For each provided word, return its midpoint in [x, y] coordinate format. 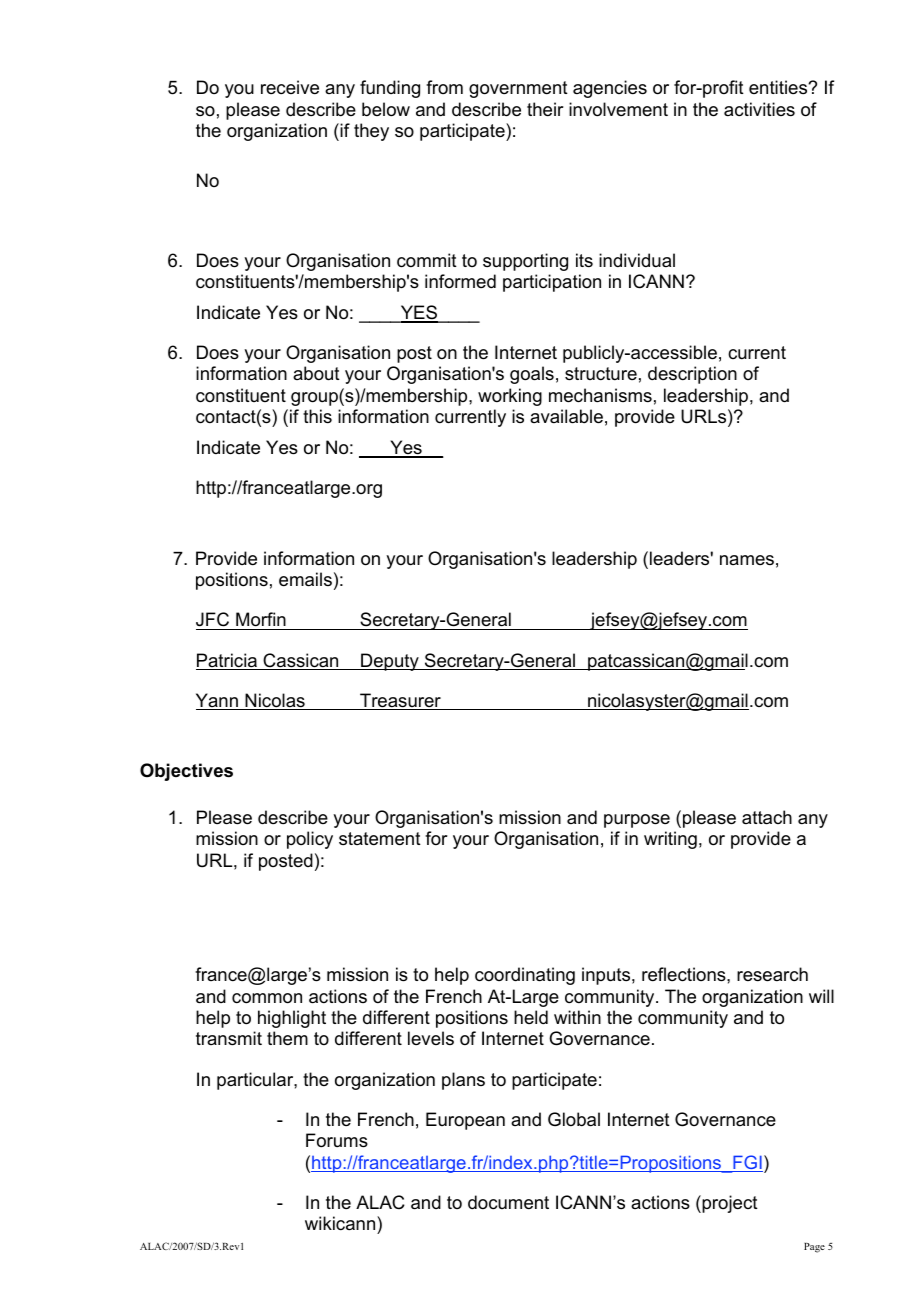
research [772, 974]
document [508, 1202]
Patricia [227, 661]
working [510, 397]
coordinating [525, 976]
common [267, 998]
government [518, 89]
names [747, 560]
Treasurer [400, 701]
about [316, 373]
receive [290, 87]
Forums [337, 1140]
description [692, 375]
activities [759, 109]
